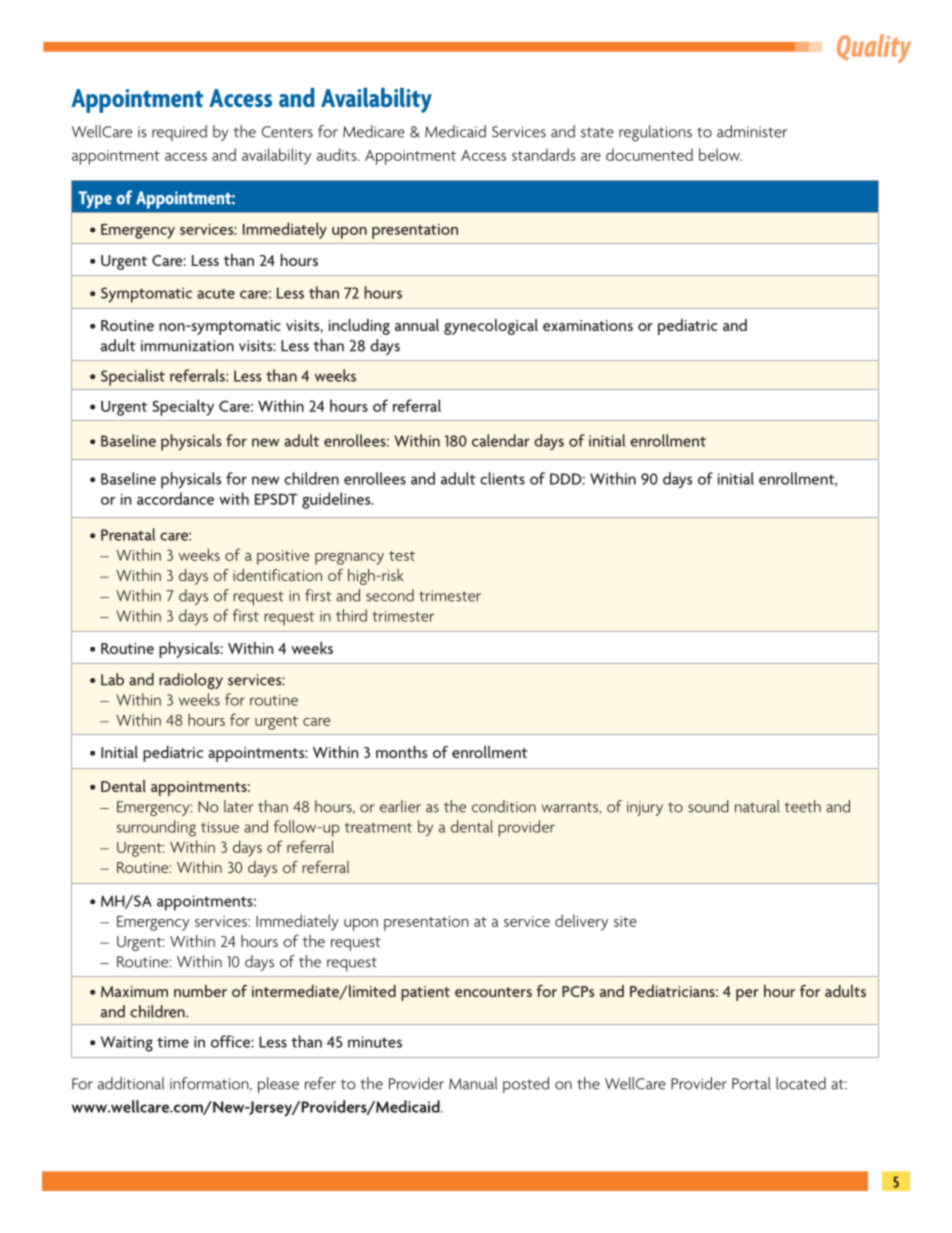  Describe the element at coordinates (588, 325) in the screenshot. I see `examinations` at that location.
